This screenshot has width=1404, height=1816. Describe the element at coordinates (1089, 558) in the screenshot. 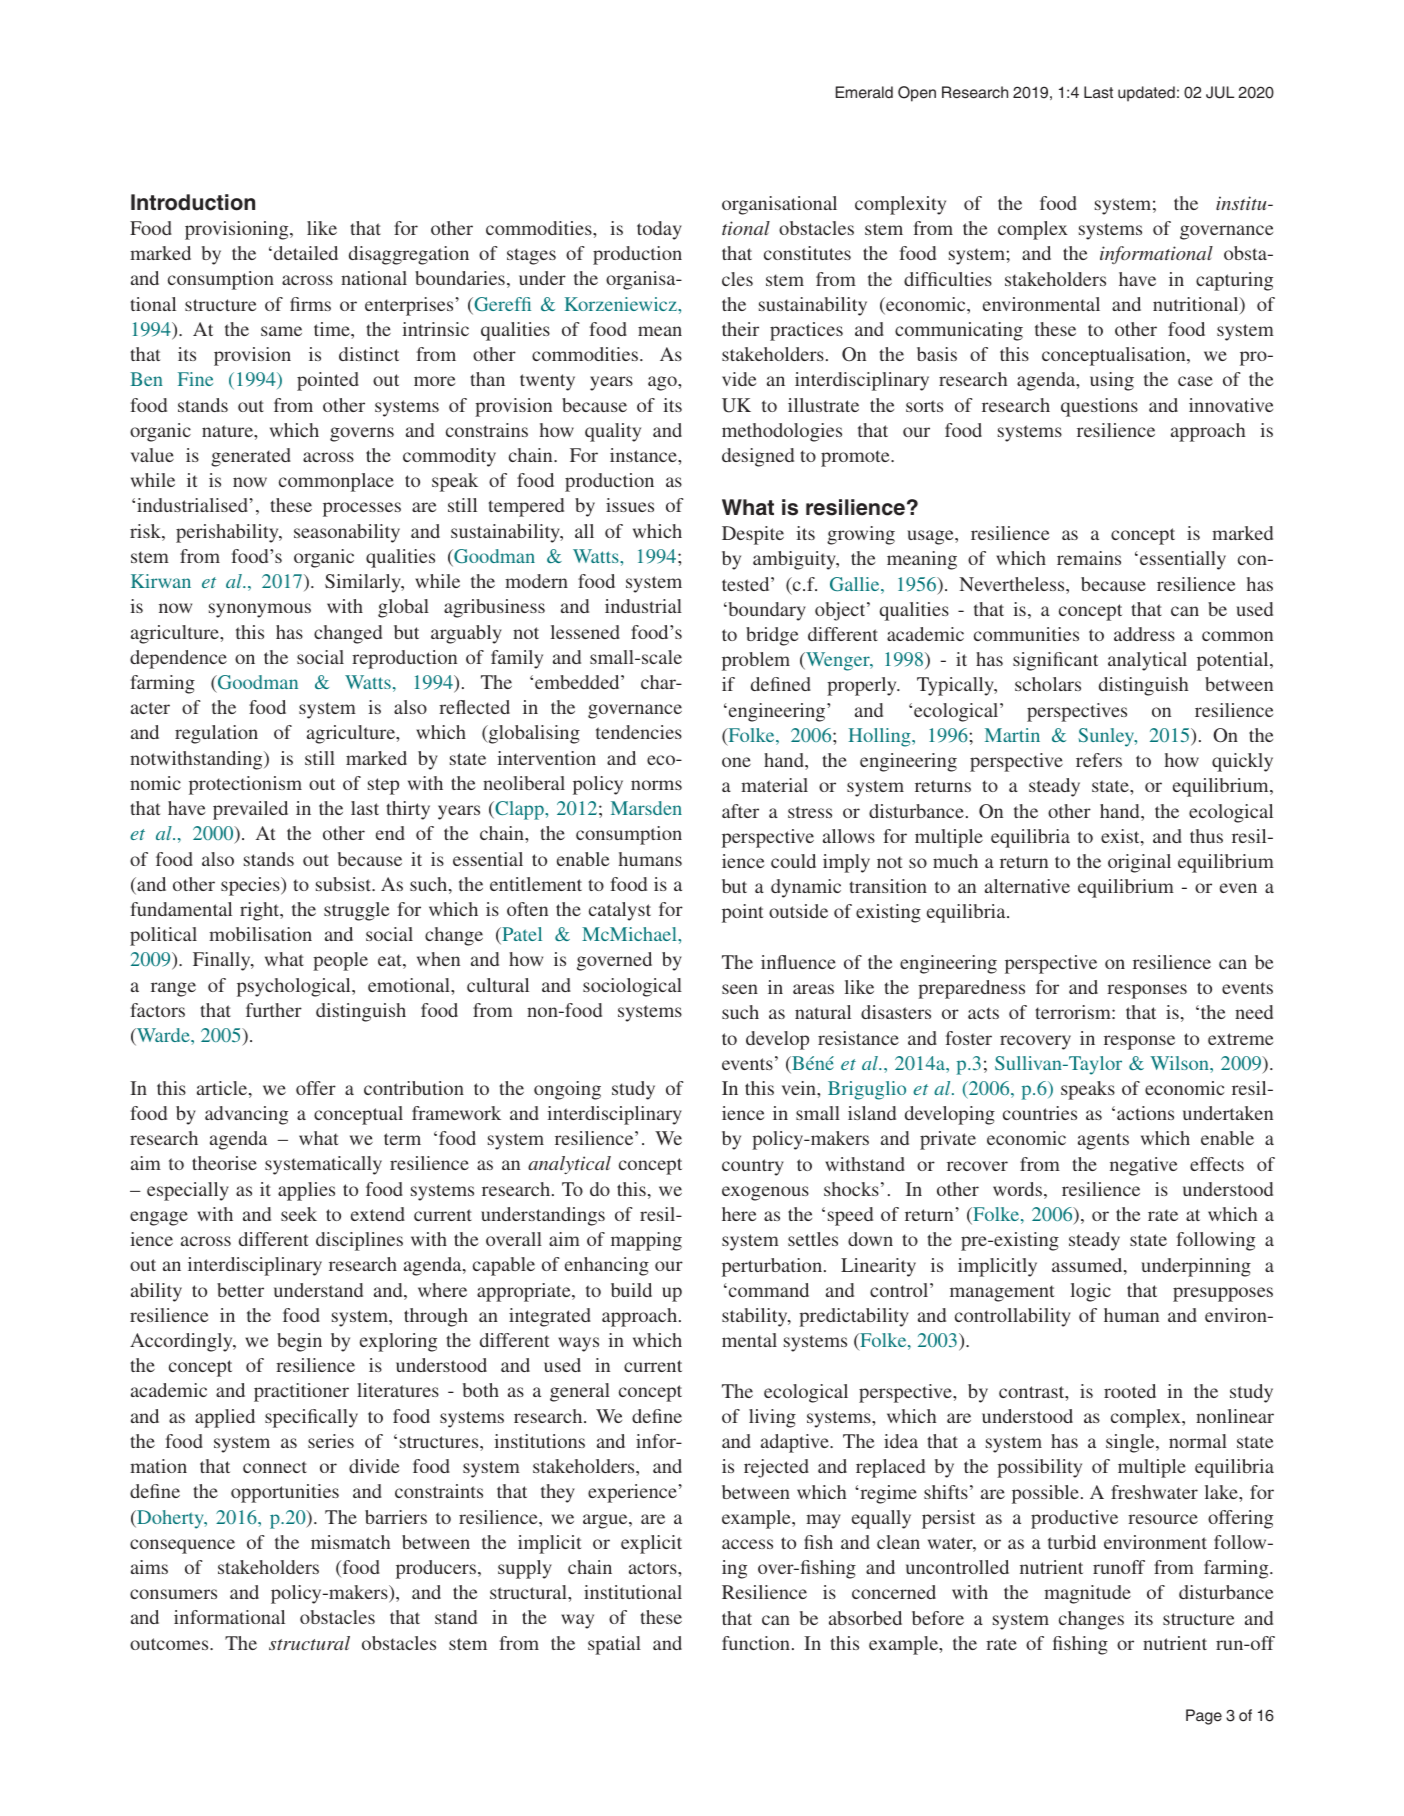

I see `remains` at that location.
